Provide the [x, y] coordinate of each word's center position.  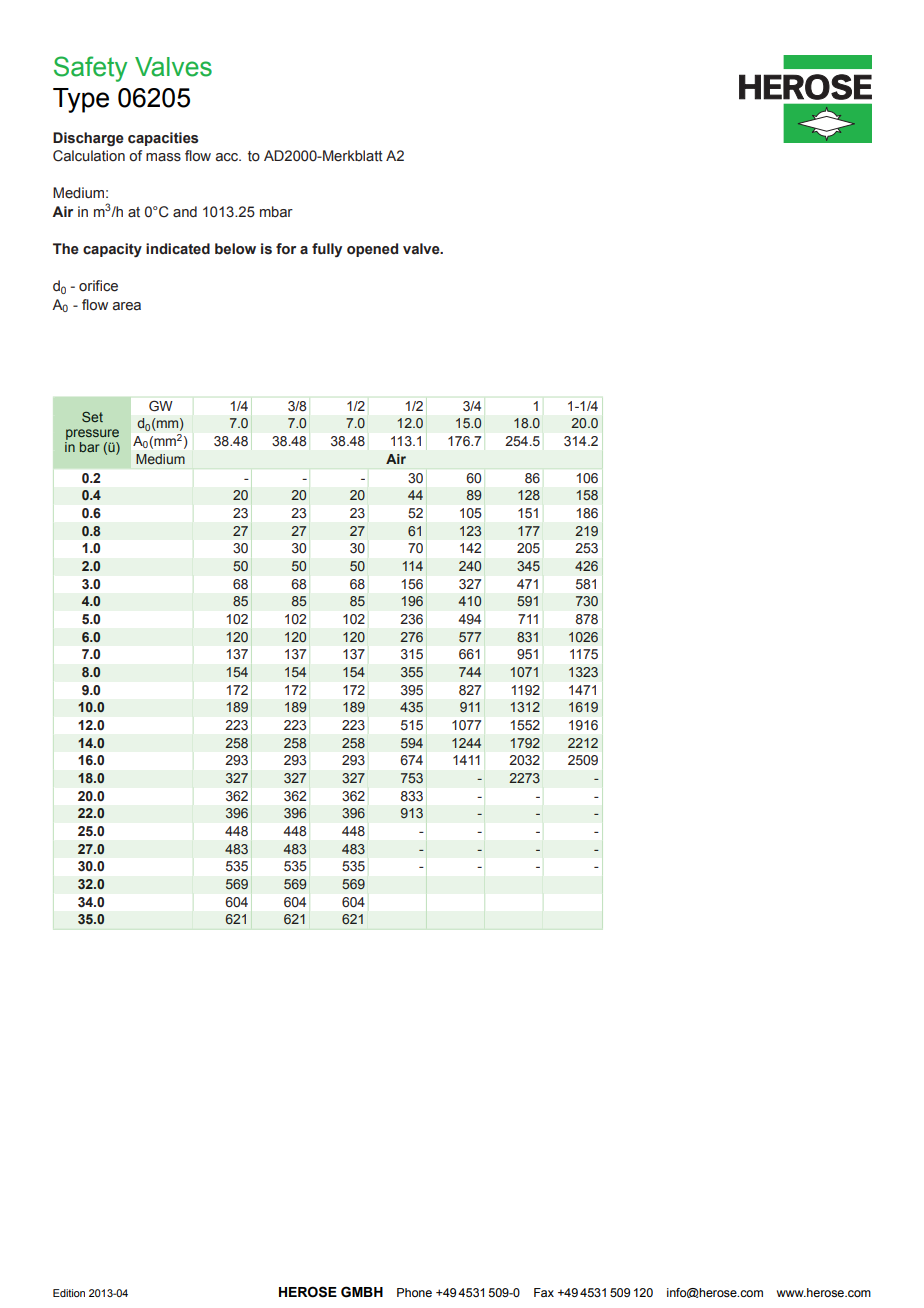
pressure [92, 434]
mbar [276, 212]
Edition [69, 1293]
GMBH [362, 1292]
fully [327, 250]
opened [372, 250]
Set [92, 417]
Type [81, 100]
